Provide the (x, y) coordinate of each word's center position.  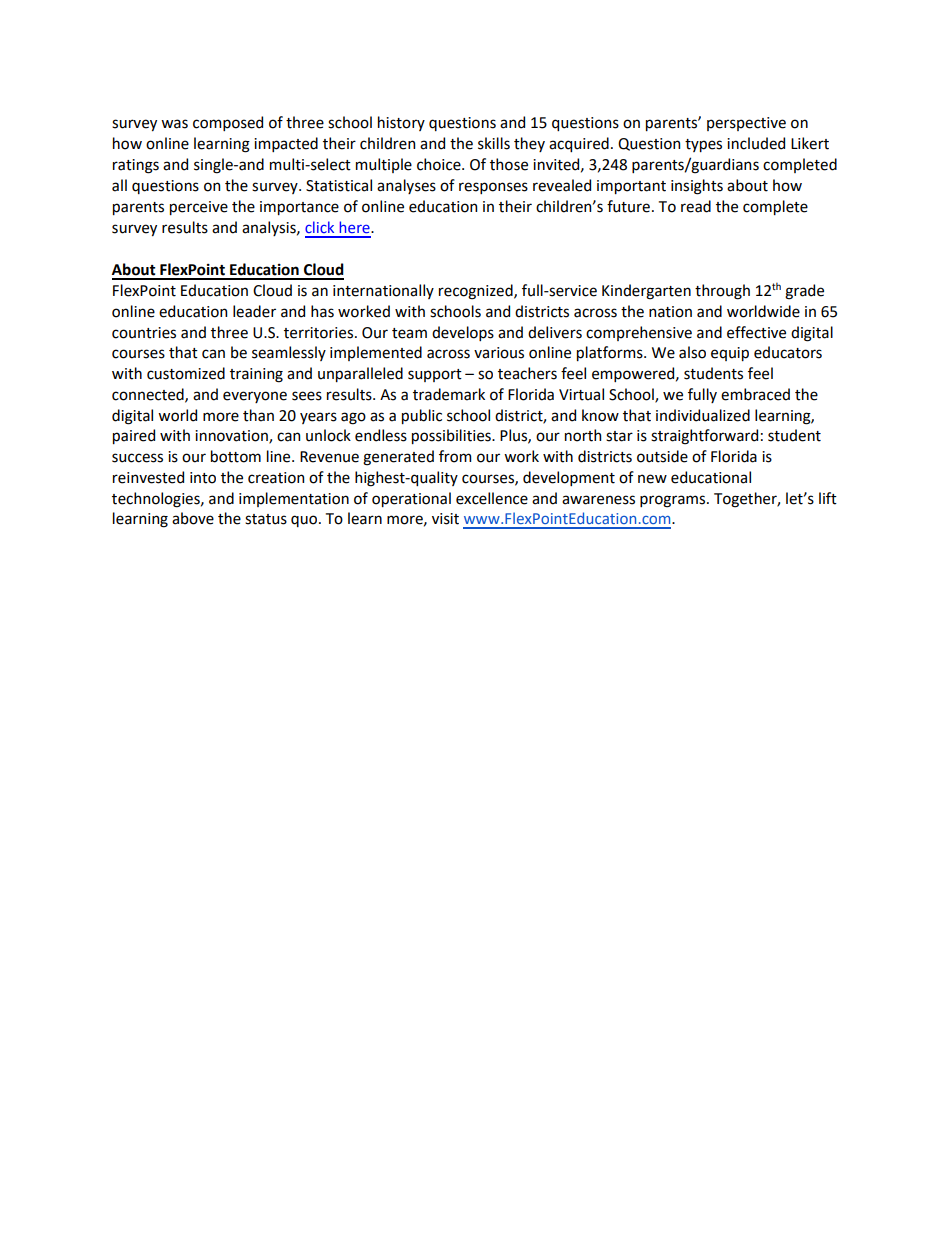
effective (756, 332)
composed (228, 123)
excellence (492, 498)
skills (494, 143)
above (193, 518)
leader (254, 311)
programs (674, 501)
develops (463, 333)
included (756, 143)
